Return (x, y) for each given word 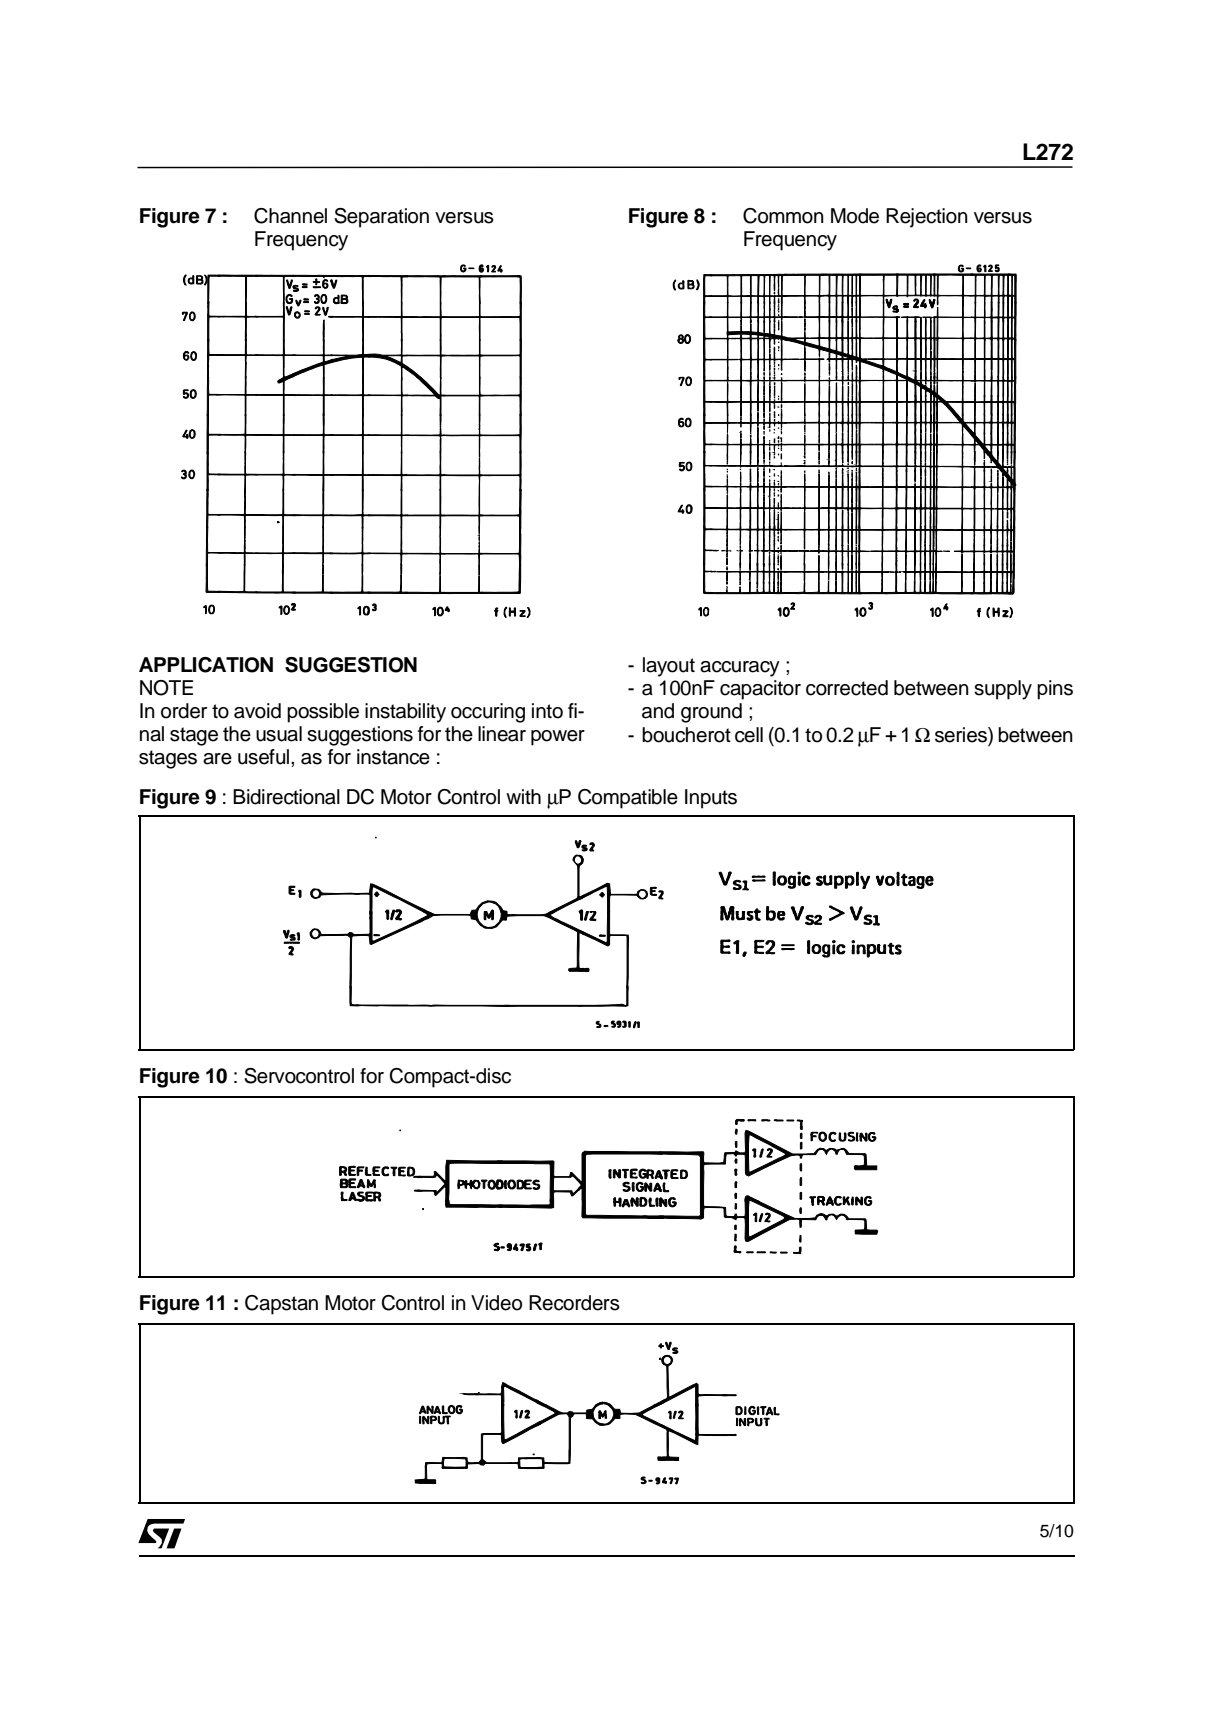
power (558, 738)
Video (496, 1303)
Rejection (927, 218)
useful (263, 757)
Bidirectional (286, 797)
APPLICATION (206, 665)
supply (1003, 690)
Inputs (711, 799)
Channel (290, 216)
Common (783, 216)
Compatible (628, 799)
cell (749, 735)
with (523, 796)
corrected (847, 688)
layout (669, 667)
